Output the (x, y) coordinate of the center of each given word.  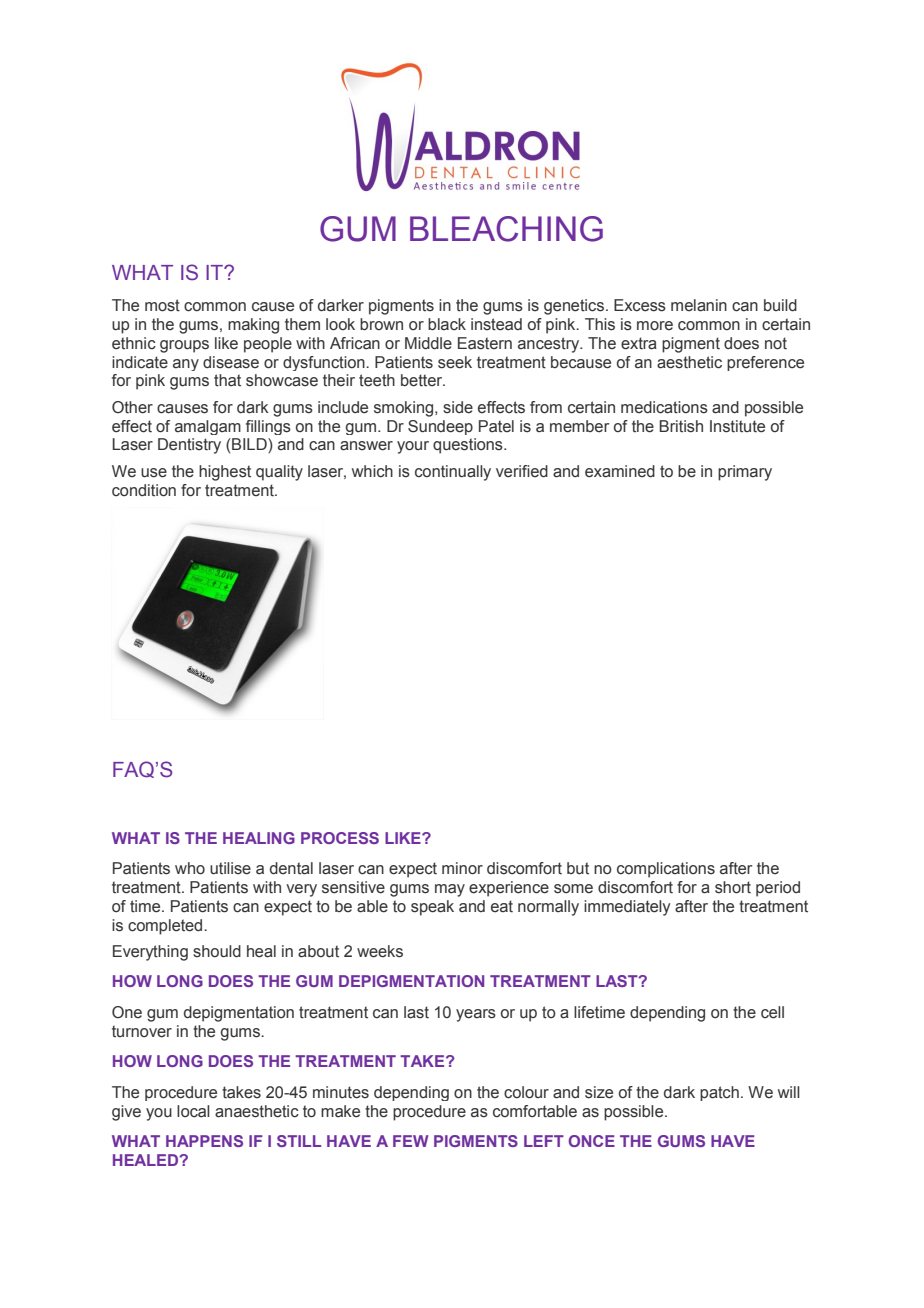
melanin (699, 305)
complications (666, 870)
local (193, 1111)
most (162, 305)
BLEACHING (506, 229)
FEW (411, 1141)
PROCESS (340, 838)
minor (462, 868)
